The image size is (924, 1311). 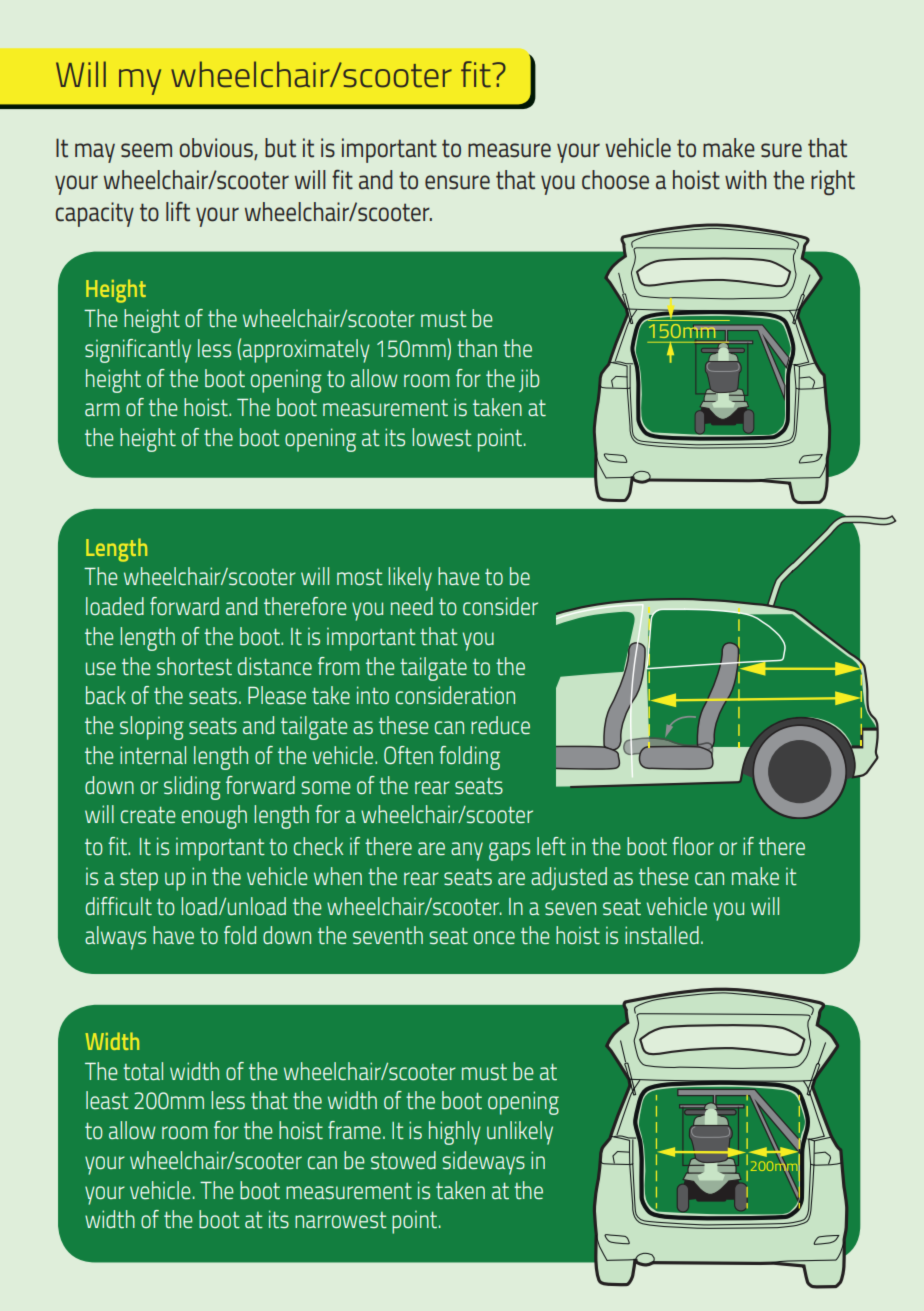 What do you see at coordinates (194, 666) in the screenshot?
I see `shortest` at bounding box center [194, 666].
